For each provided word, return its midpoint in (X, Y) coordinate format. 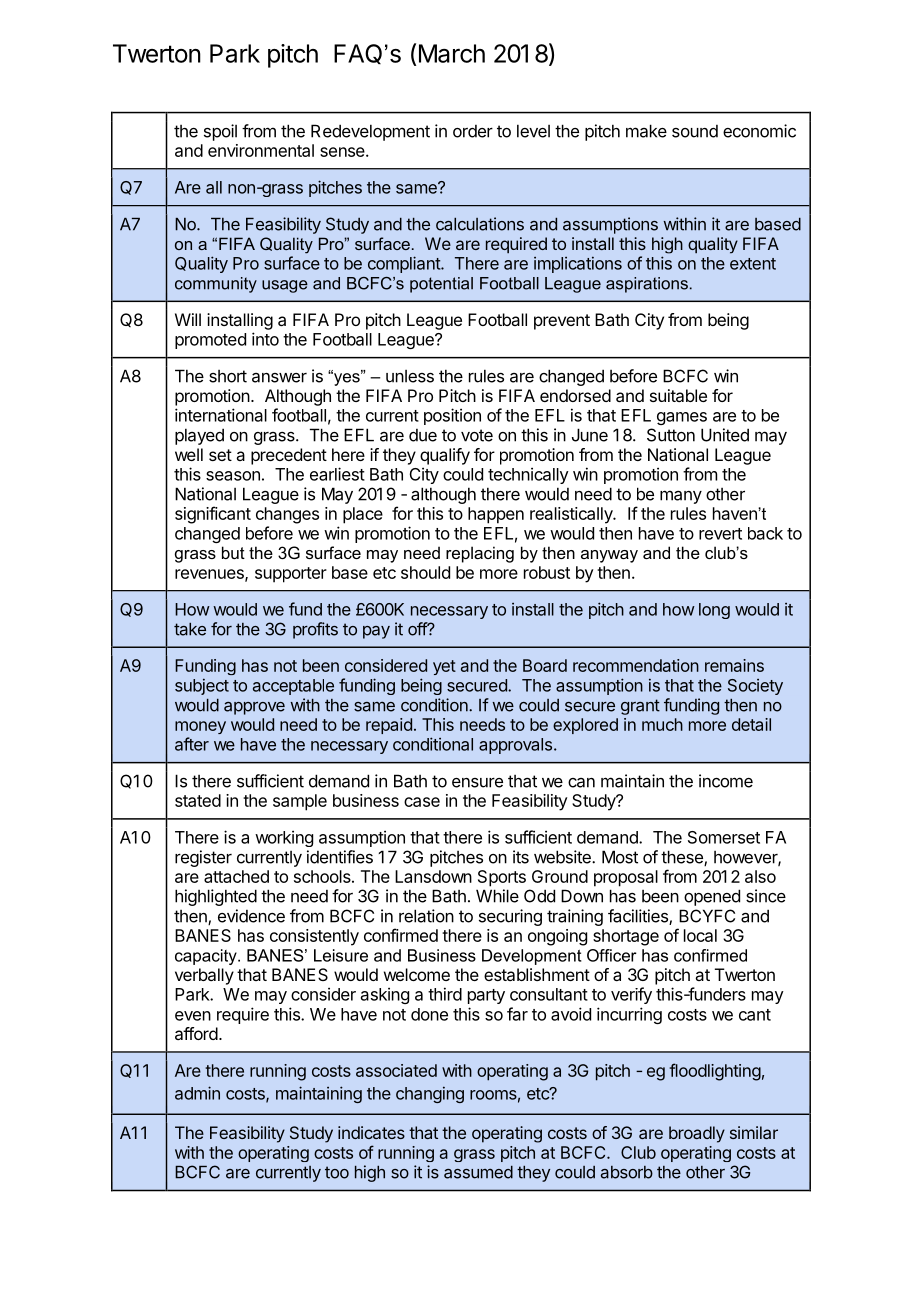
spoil (220, 132)
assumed (478, 1172)
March (452, 53)
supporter (291, 575)
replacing (480, 554)
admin (197, 1093)
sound (695, 131)
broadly (697, 1134)
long (714, 611)
